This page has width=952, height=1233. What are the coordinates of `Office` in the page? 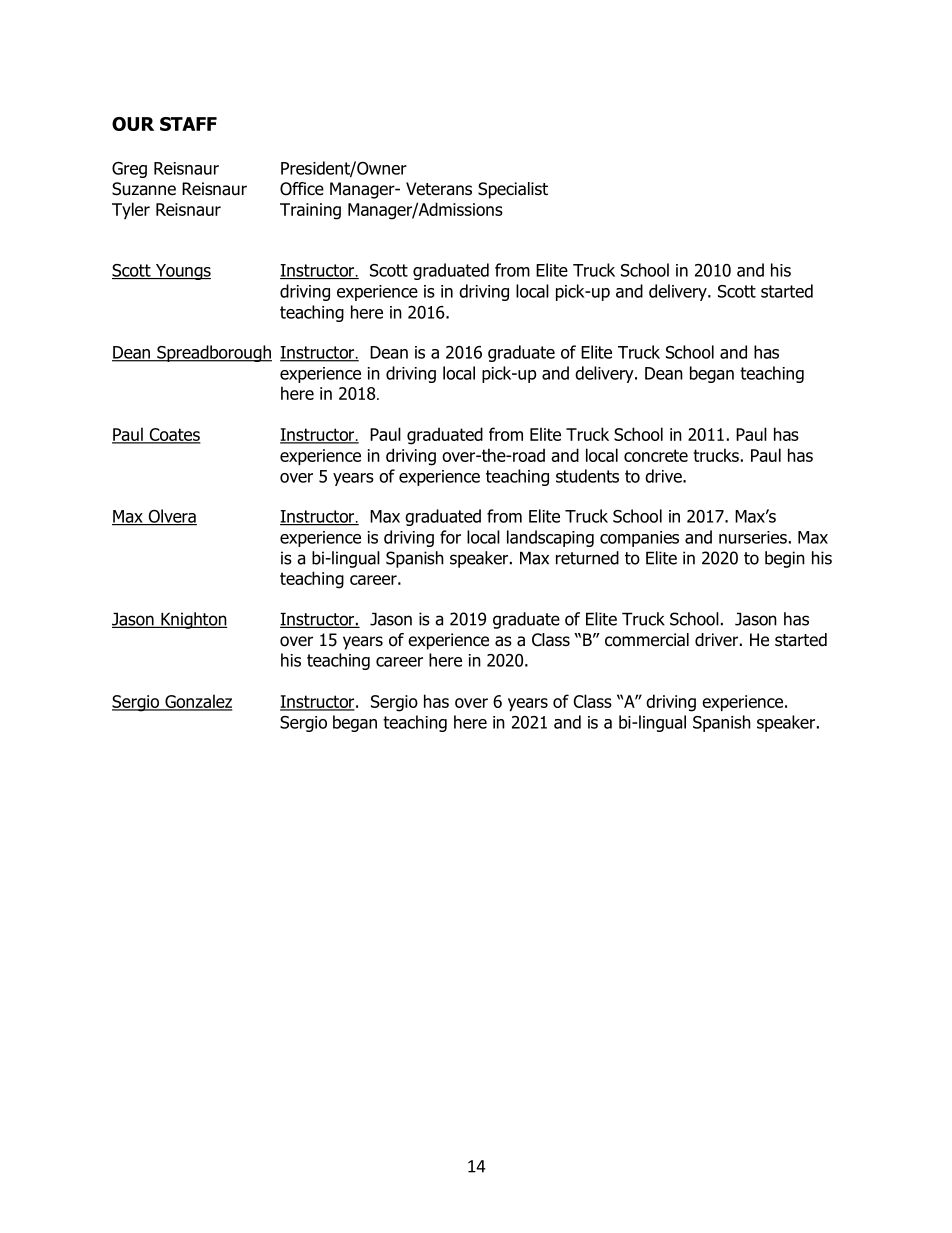 It's located at (302, 189).
